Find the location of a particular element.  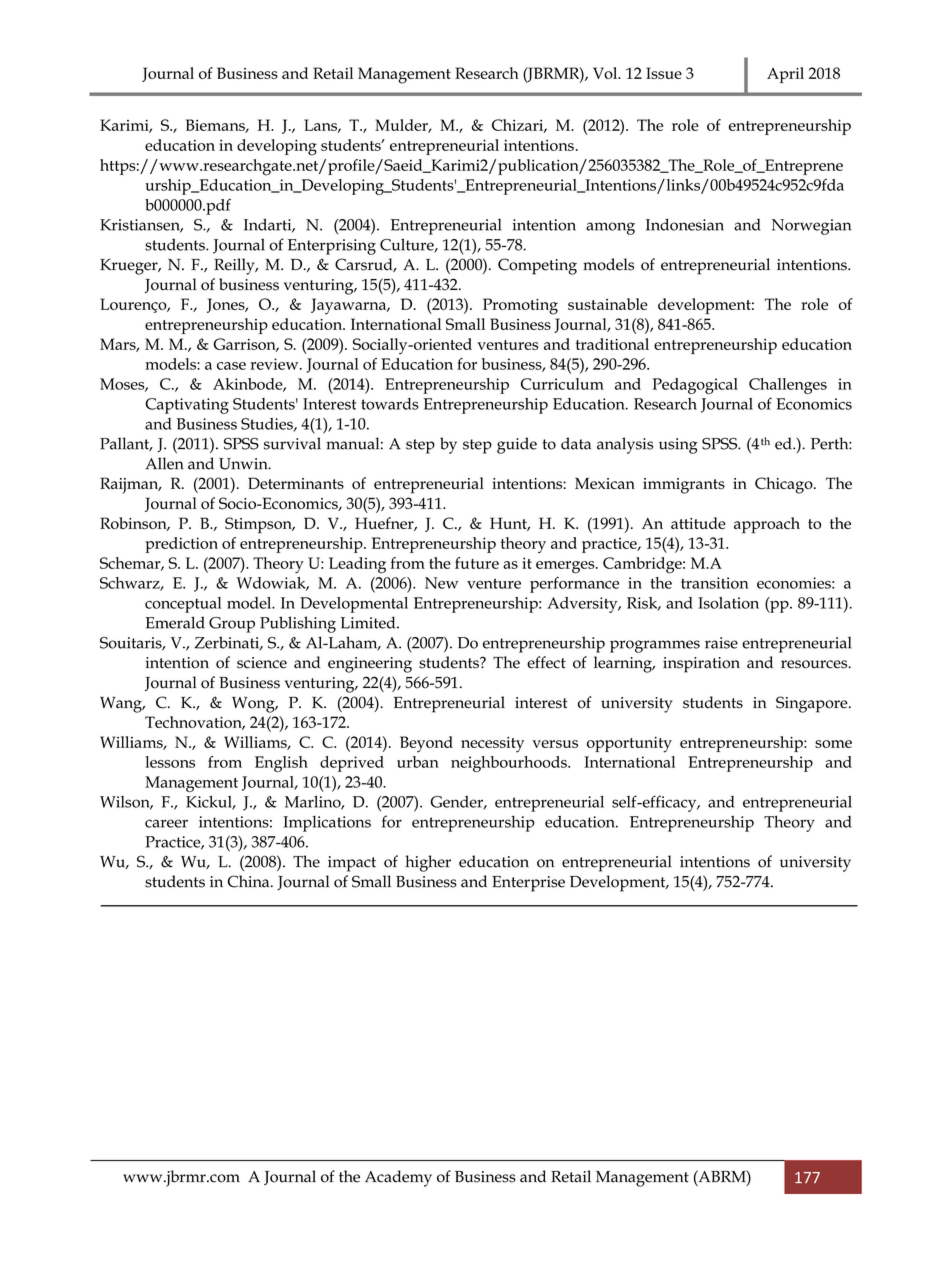

Determinants is located at coordinates (296, 483).
